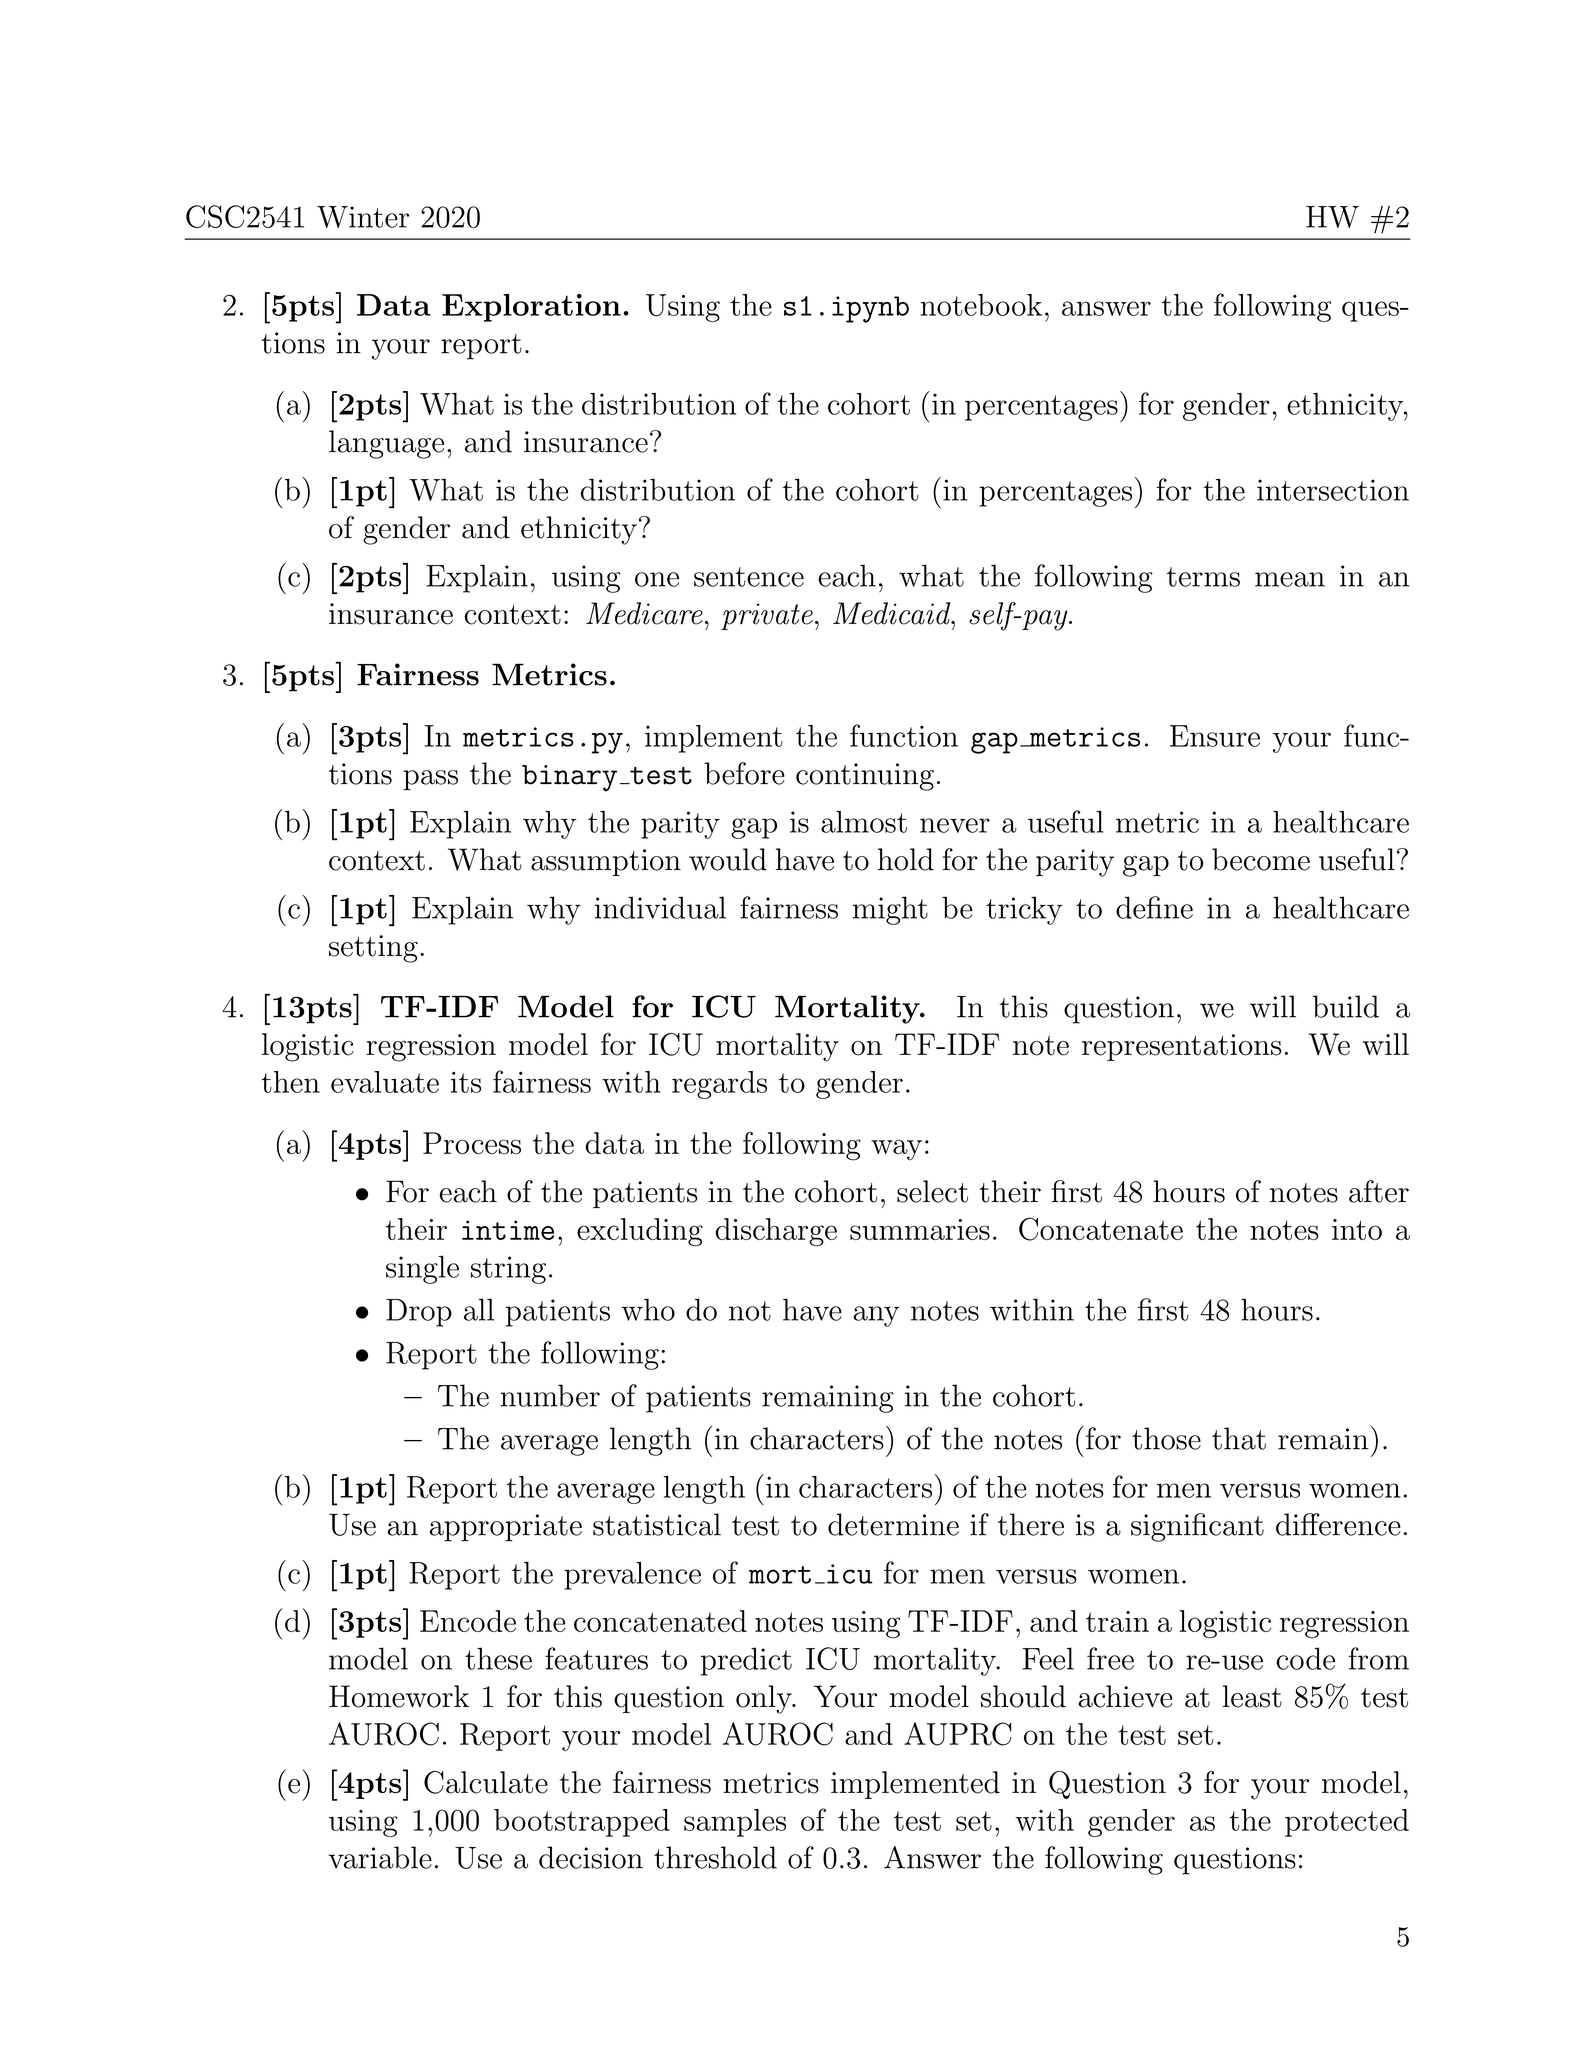 The height and width of the screenshot is (2064, 1595). Describe the element at coordinates (531, 308) in the screenshot. I see `Exploration` at that location.
